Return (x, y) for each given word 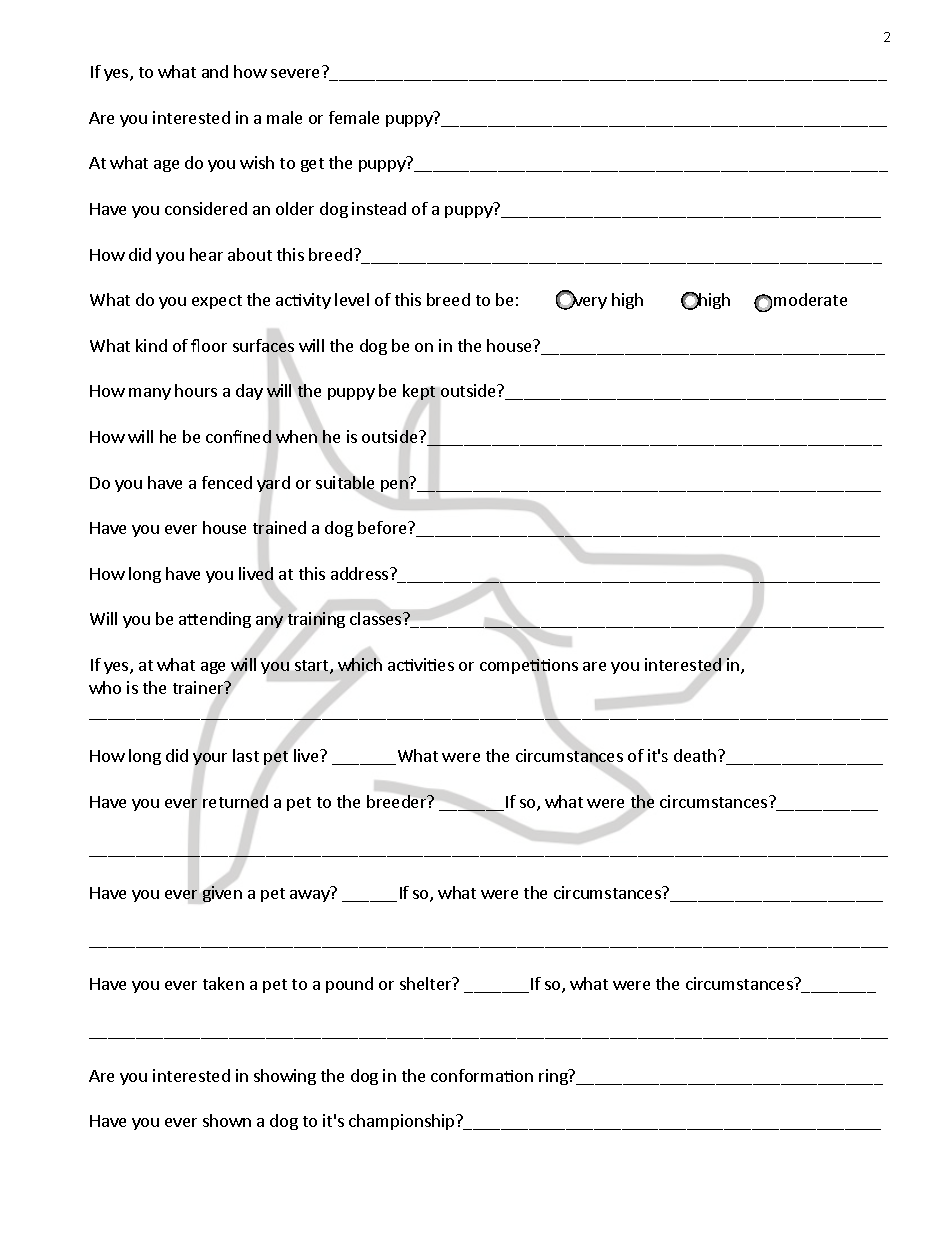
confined (238, 436)
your (210, 759)
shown (227, 1120)
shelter (427, 983)
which (360, 664)
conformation (482, 1075)
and (215, 71)
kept (419, 392)
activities (421, 664)
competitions (529, 666)
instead (379, 208)
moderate (810, 299)
